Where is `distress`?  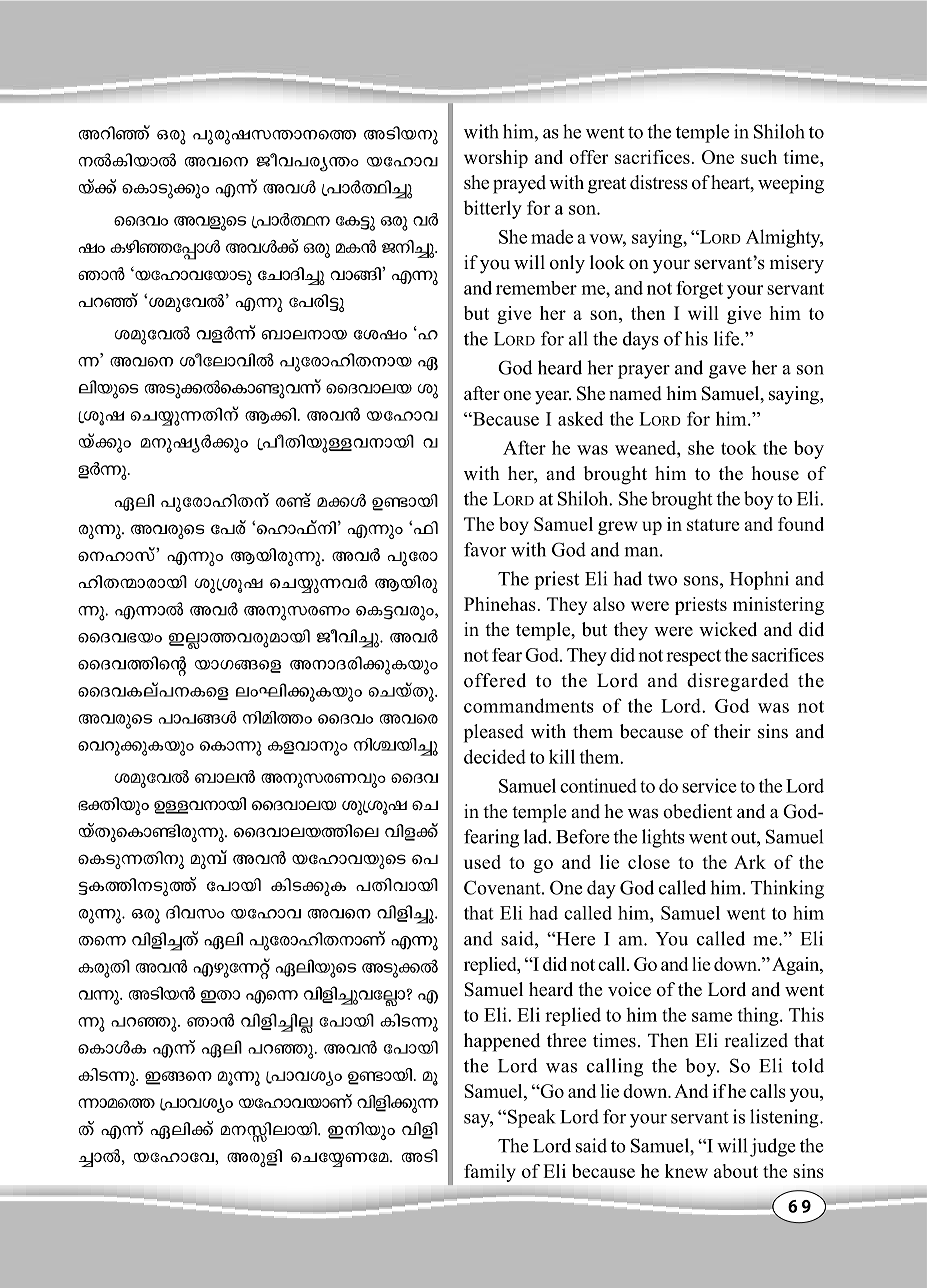
distress is located at coordinates (659, 182).
